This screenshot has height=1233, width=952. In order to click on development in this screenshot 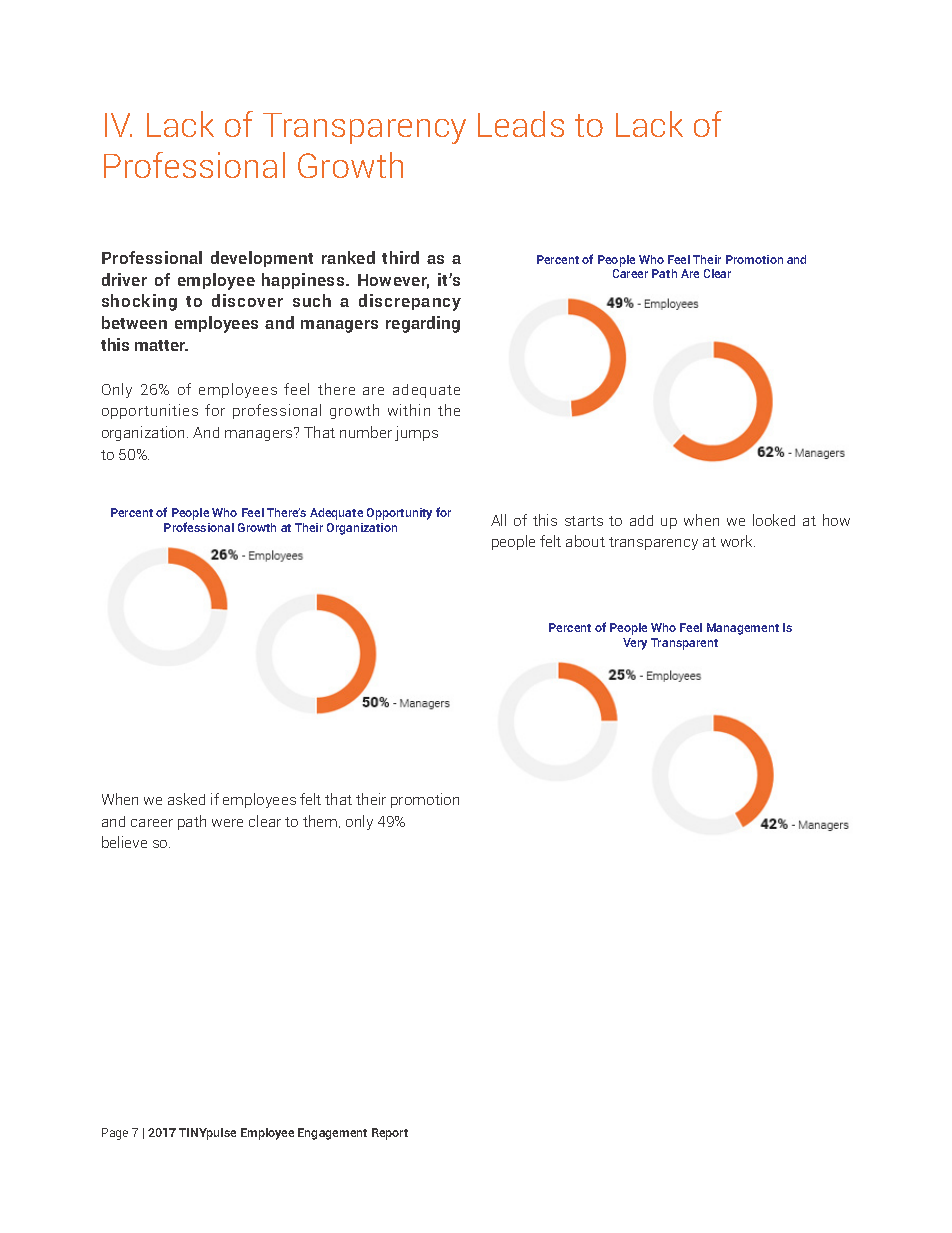, I will do `click(262, 259)`.
